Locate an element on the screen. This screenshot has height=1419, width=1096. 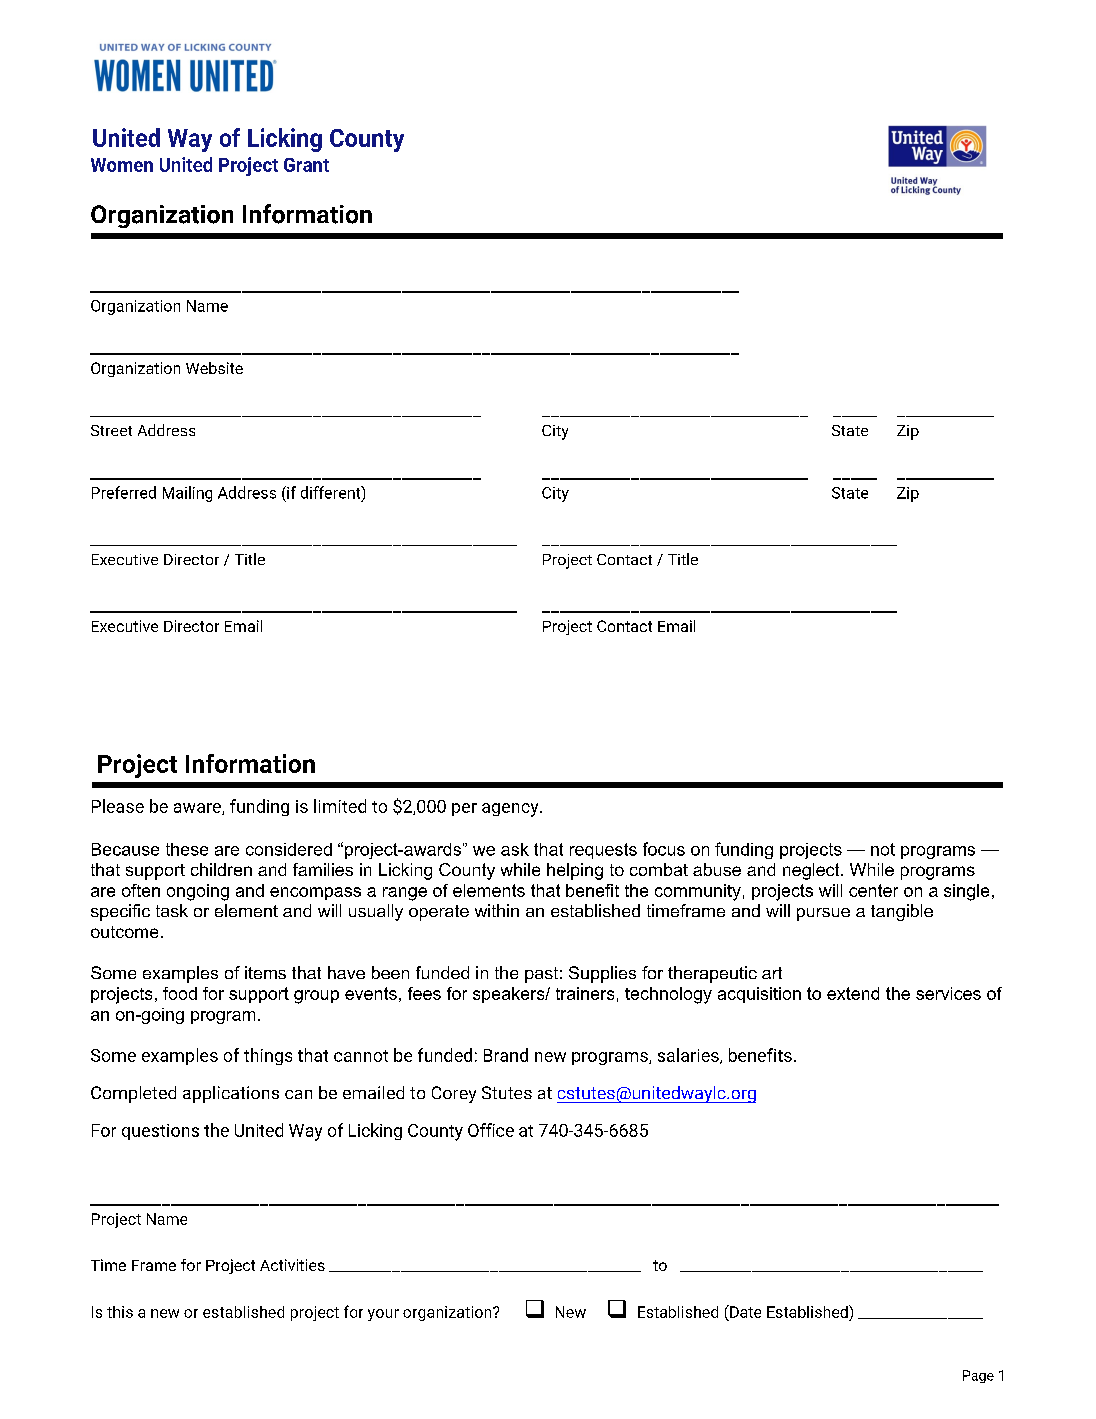
Mailing is located at coordinates (187, 494).
